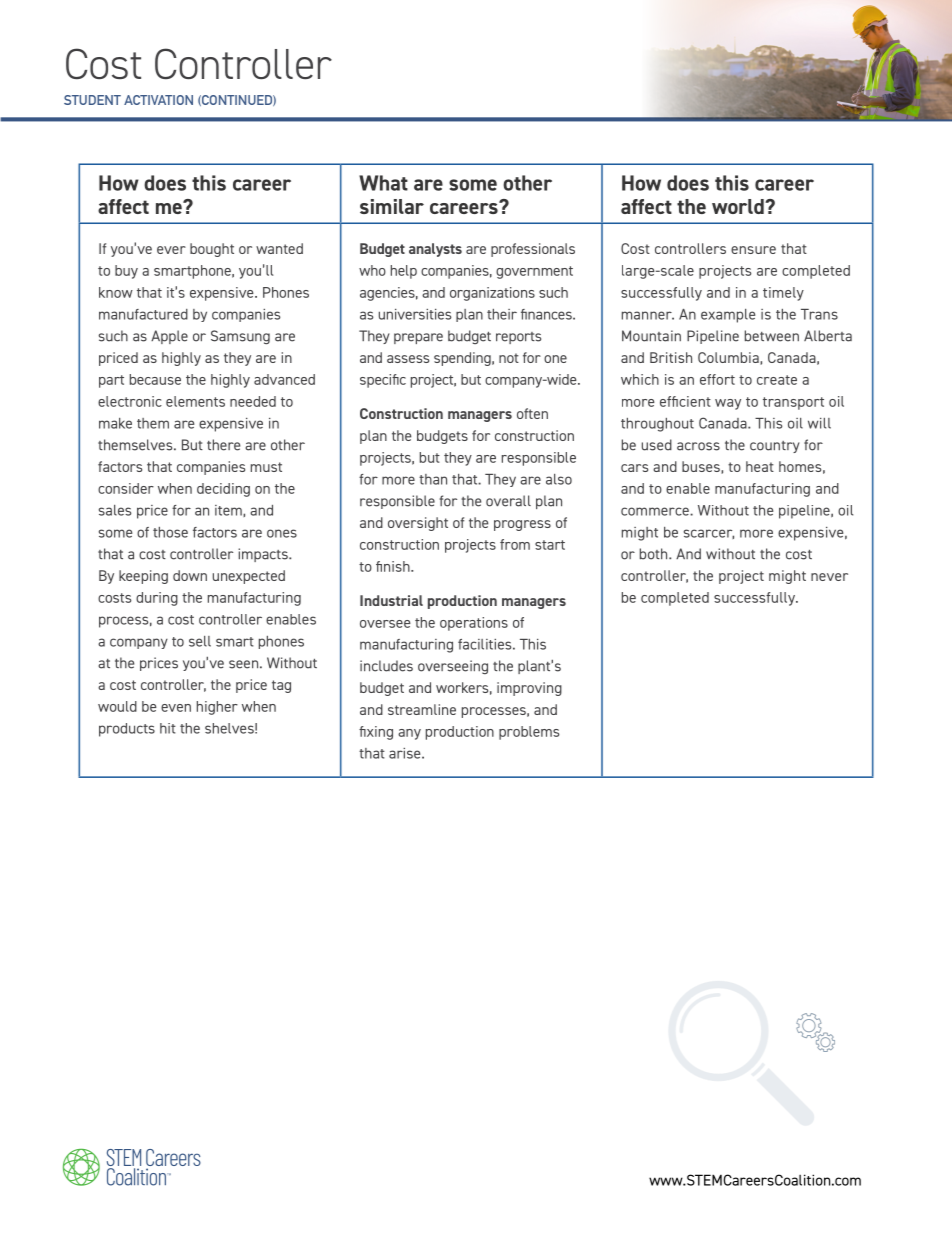 The image size is (952, 1233). Describe the element at coordinates (158, 100) in the screenshot. I see `ACTIVATION` at that location.
